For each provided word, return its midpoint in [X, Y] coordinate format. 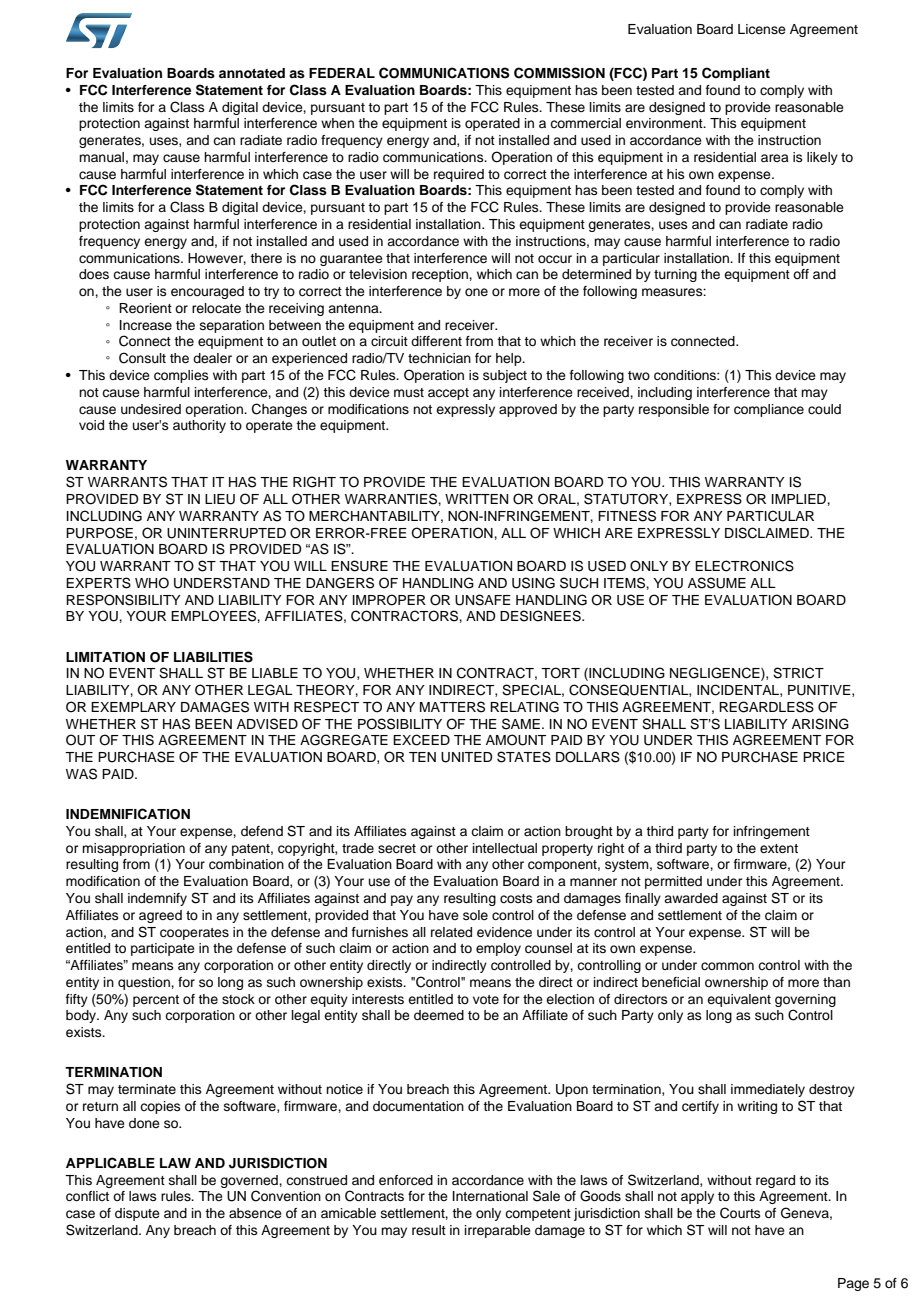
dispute [137, 1214]
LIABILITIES [213, 657]
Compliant [736, 74]
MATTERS [452, 707]
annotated [252, 73]
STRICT [798, 673]
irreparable [498, 1231]
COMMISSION [559, 73]
